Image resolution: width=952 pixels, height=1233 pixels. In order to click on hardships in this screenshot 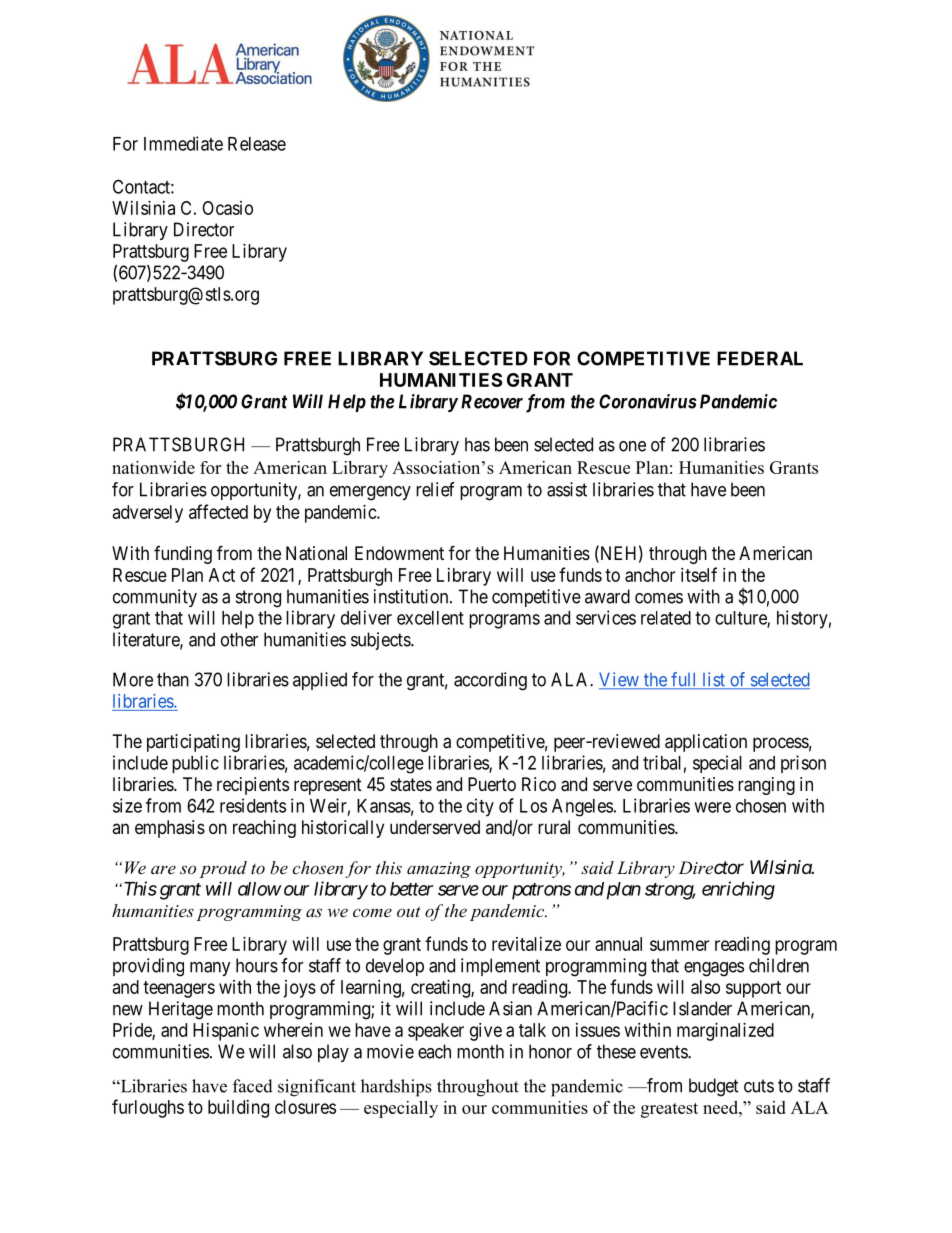, I will do `click(396, 1088)`.
